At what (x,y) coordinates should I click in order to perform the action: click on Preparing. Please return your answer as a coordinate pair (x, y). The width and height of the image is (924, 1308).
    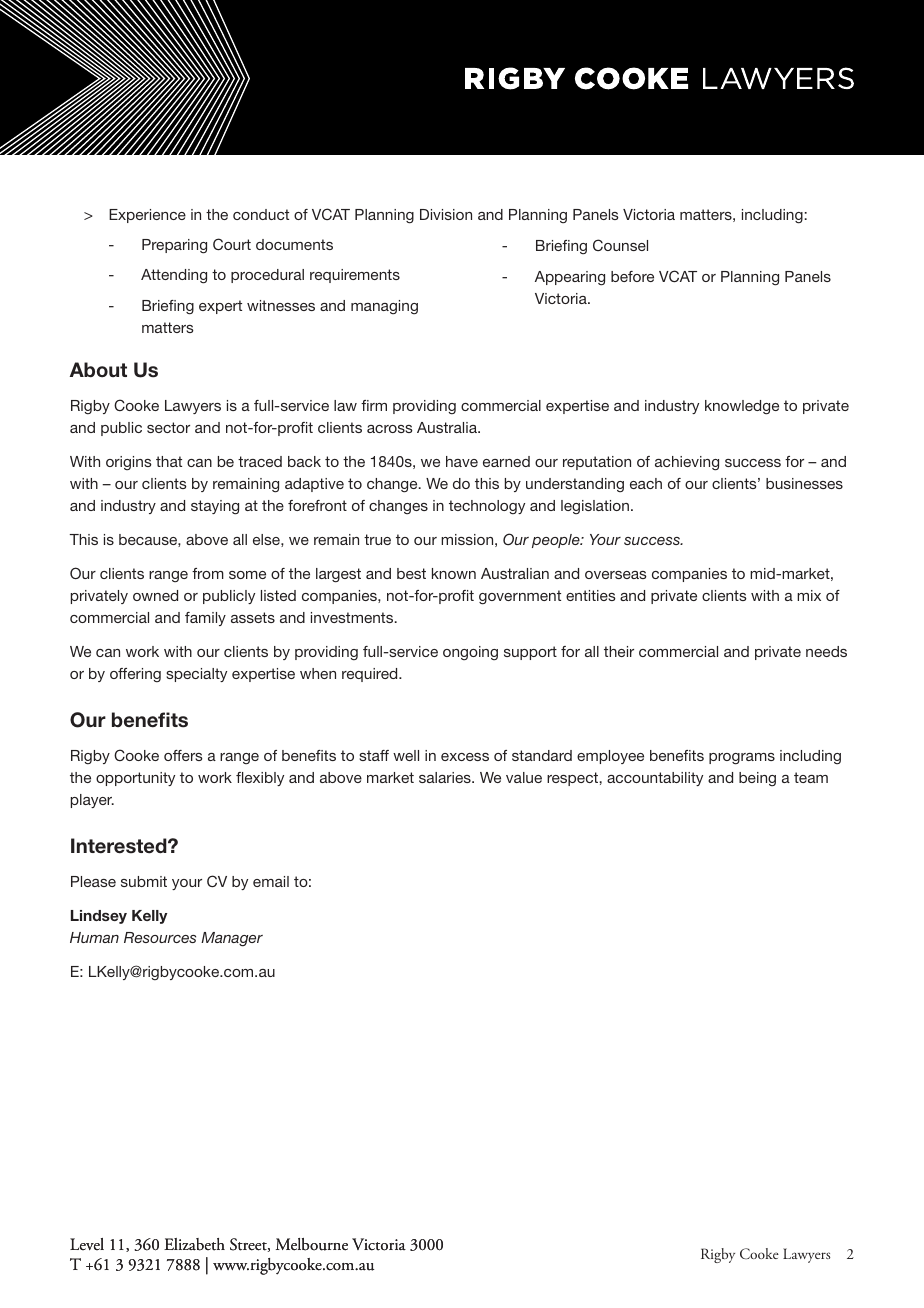
    Looking at the image, I should click on (174, 246).
